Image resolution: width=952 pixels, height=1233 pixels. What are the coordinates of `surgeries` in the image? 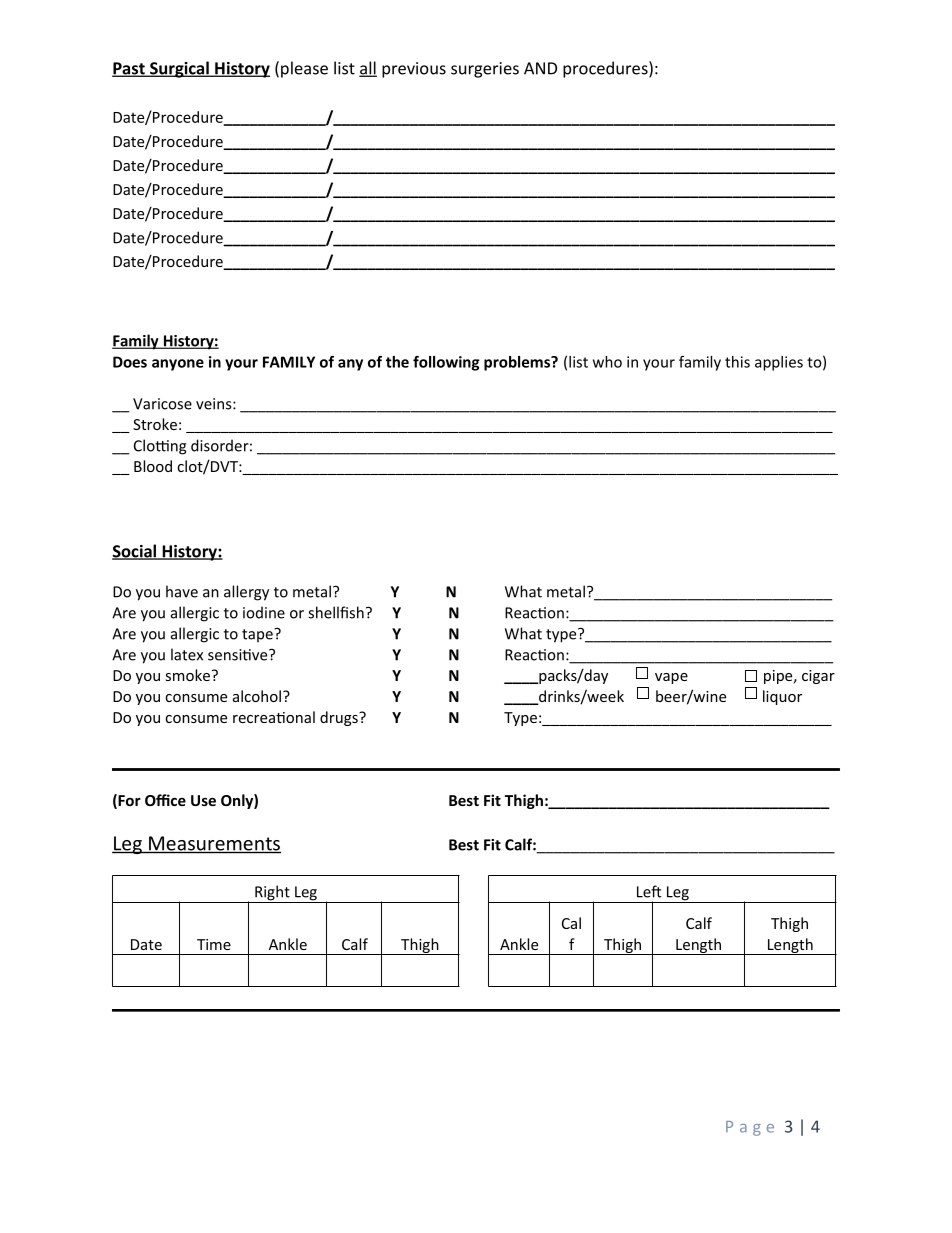 It's located at (485, 70).
